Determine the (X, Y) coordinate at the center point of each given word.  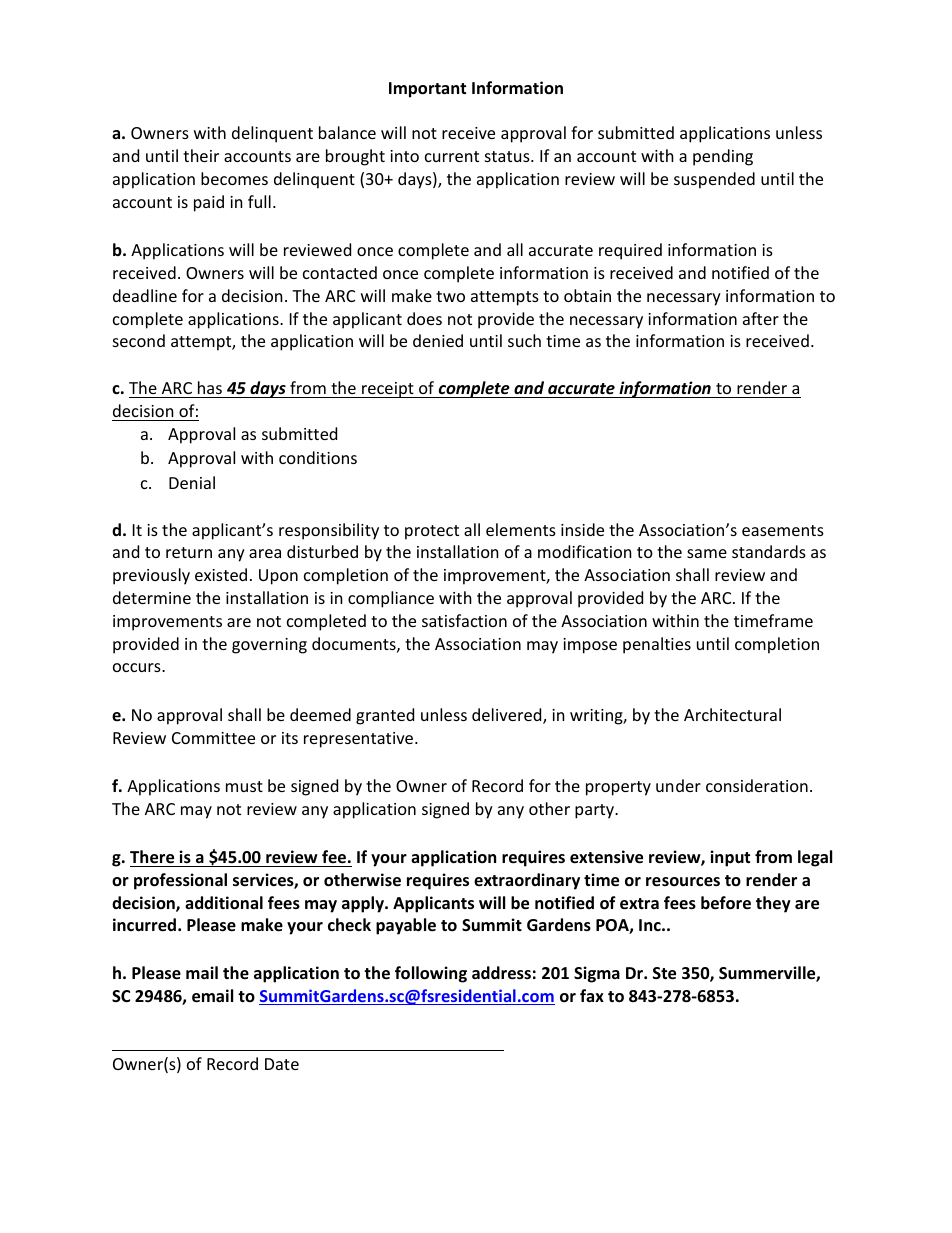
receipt (388, 390)
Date (282, 1064)
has (209, 389)
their (201, 155)
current (452, 156)
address (501, 973)
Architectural (732, 714)
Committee (213, 738)
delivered (508, 716)
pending (723, 157)
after (761, 318)
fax (592, 995)
